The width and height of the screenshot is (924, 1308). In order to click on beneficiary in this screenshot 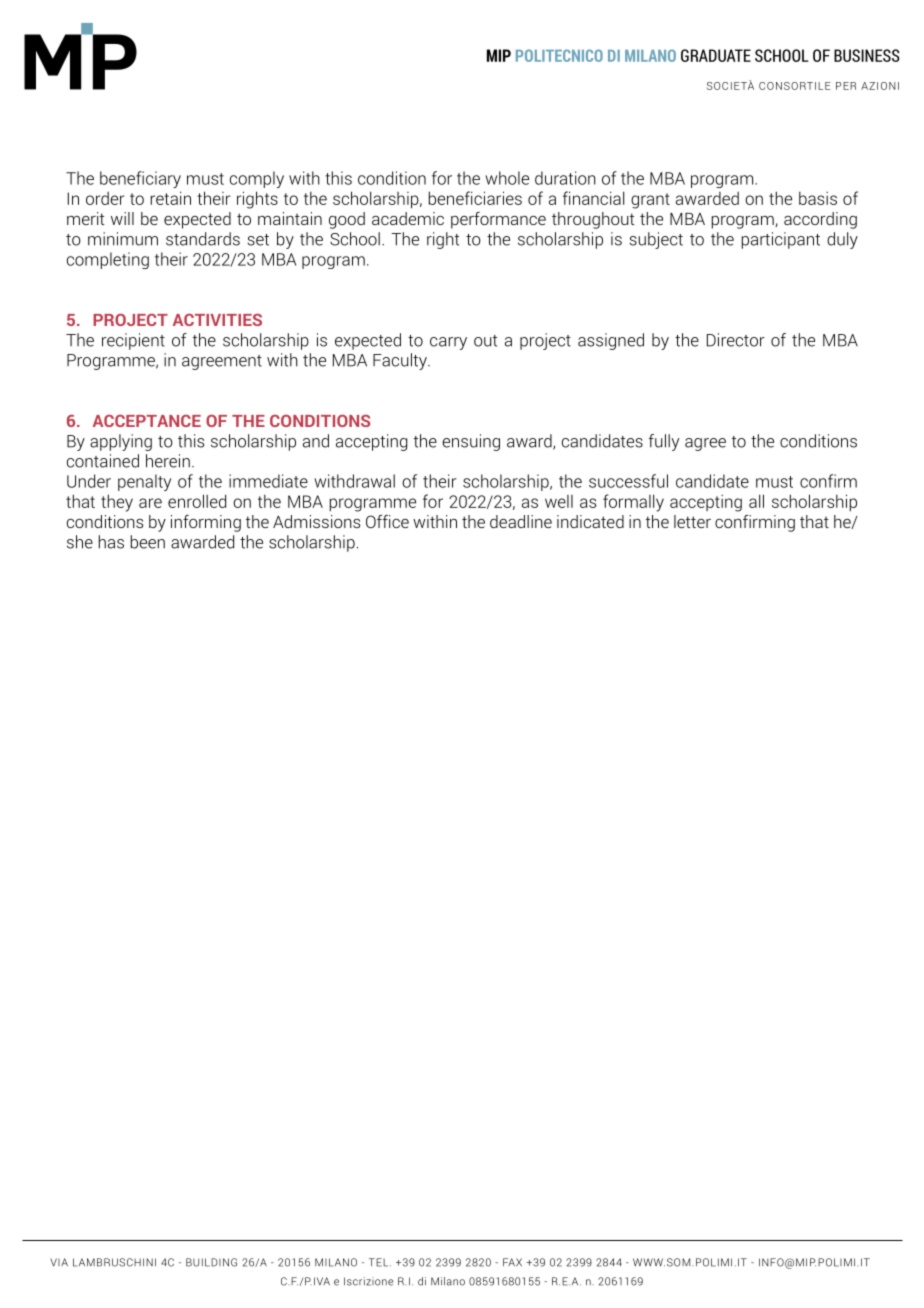, I will do `click(140, 179)`.
